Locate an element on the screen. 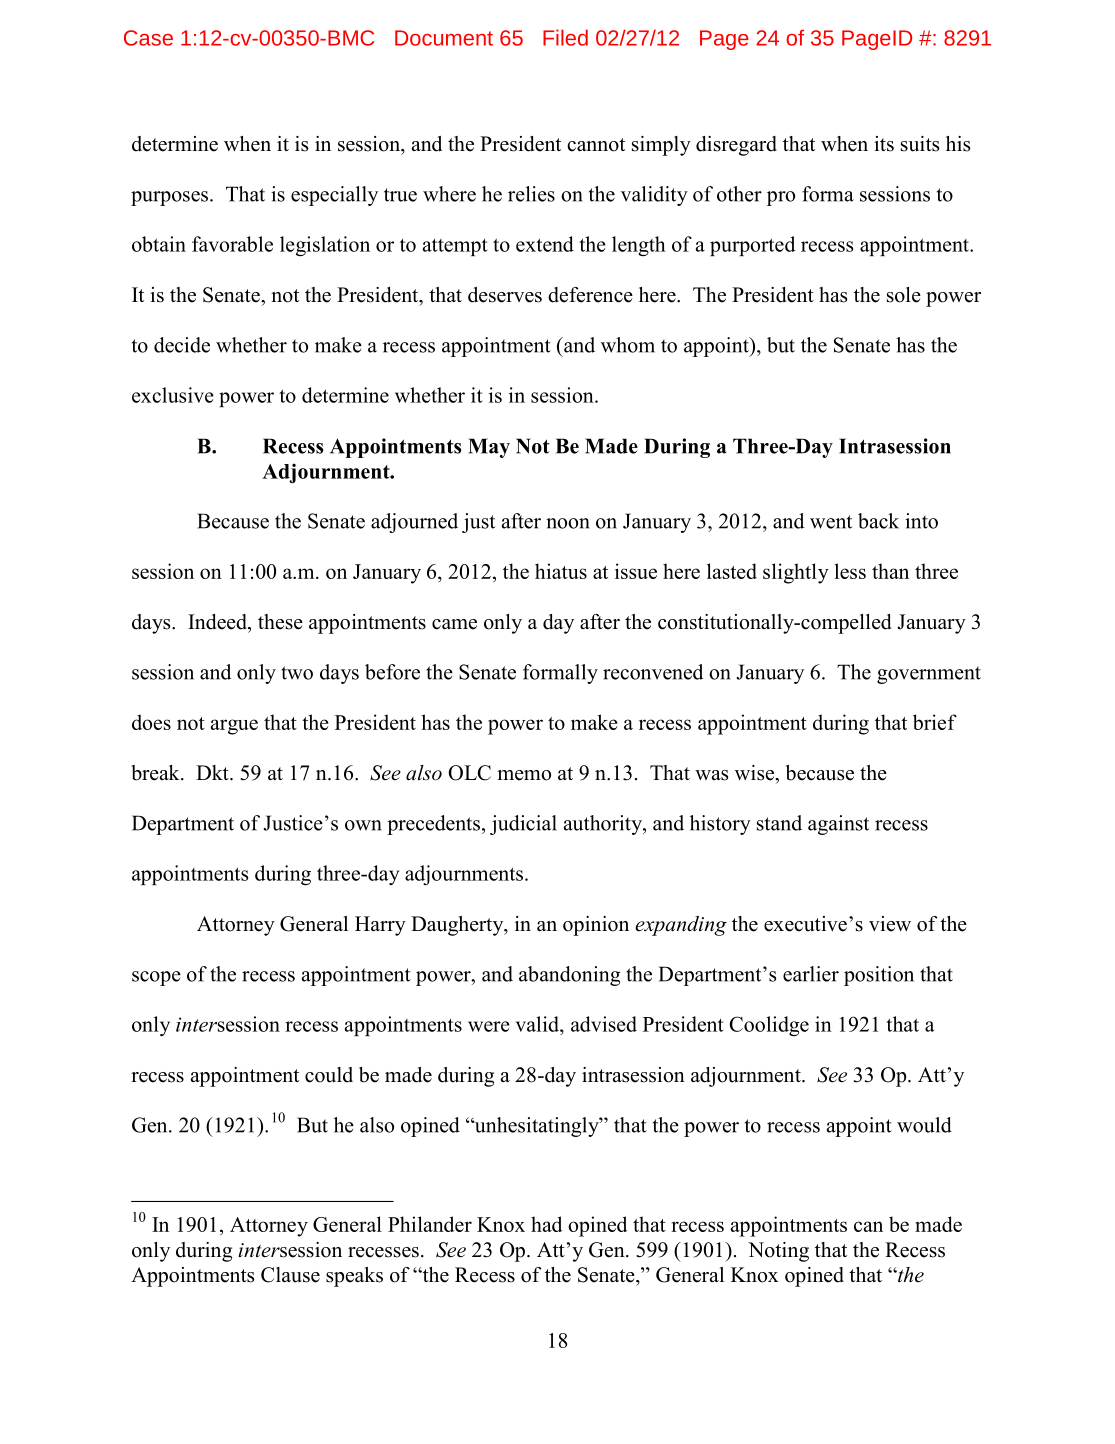  relies is located at coordinates (531, 194).
